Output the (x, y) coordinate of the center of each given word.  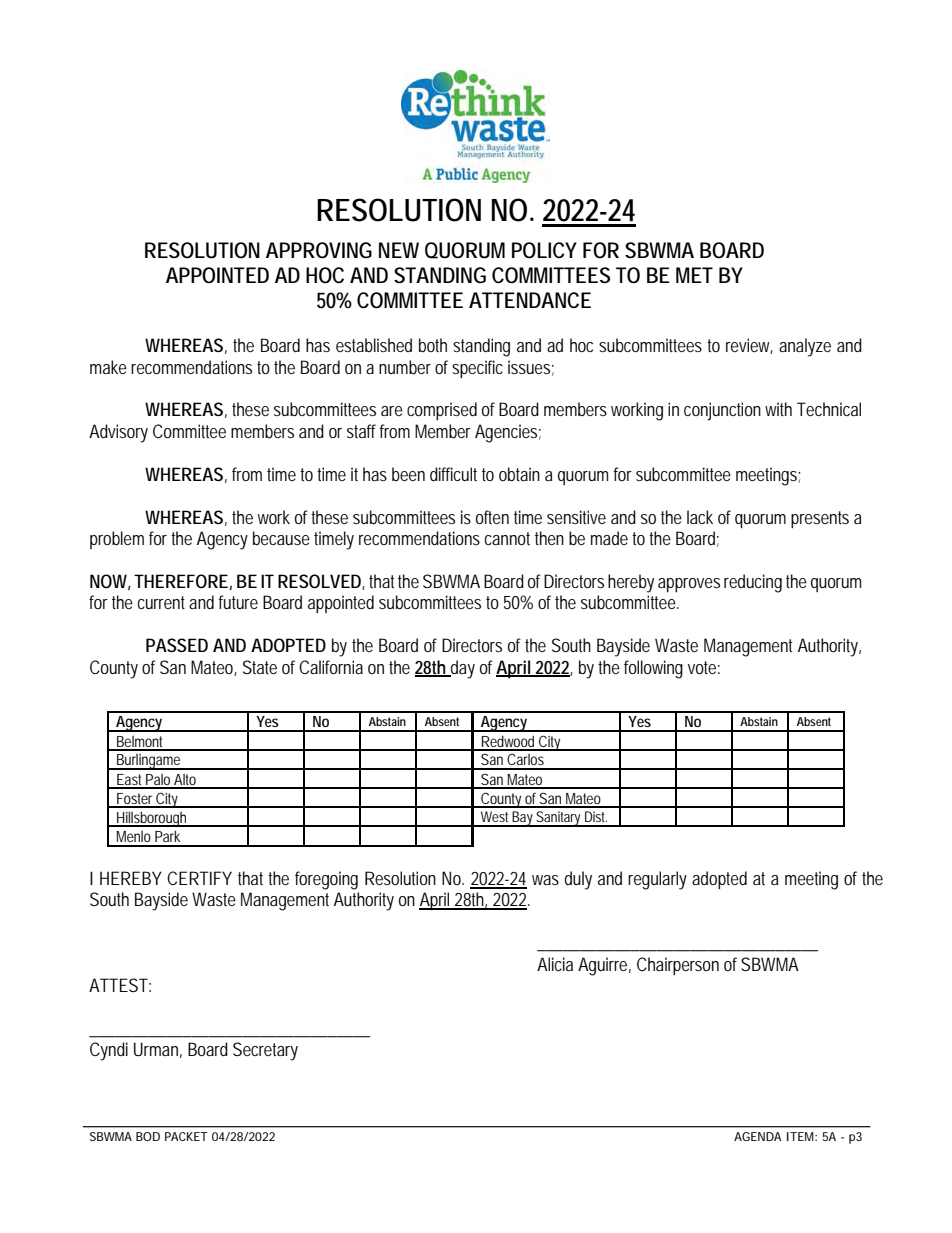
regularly (657, 880)
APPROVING (319, 250)
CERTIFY (199, 878)
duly (578, 880)
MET (694, 275)
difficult (453, 474)
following (653, 669)
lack (700, 517)
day (462, 669)
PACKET (186, 1136)
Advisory (118, 433)
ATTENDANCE (530, 300)
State (260, 667)
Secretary (265, 1051)
